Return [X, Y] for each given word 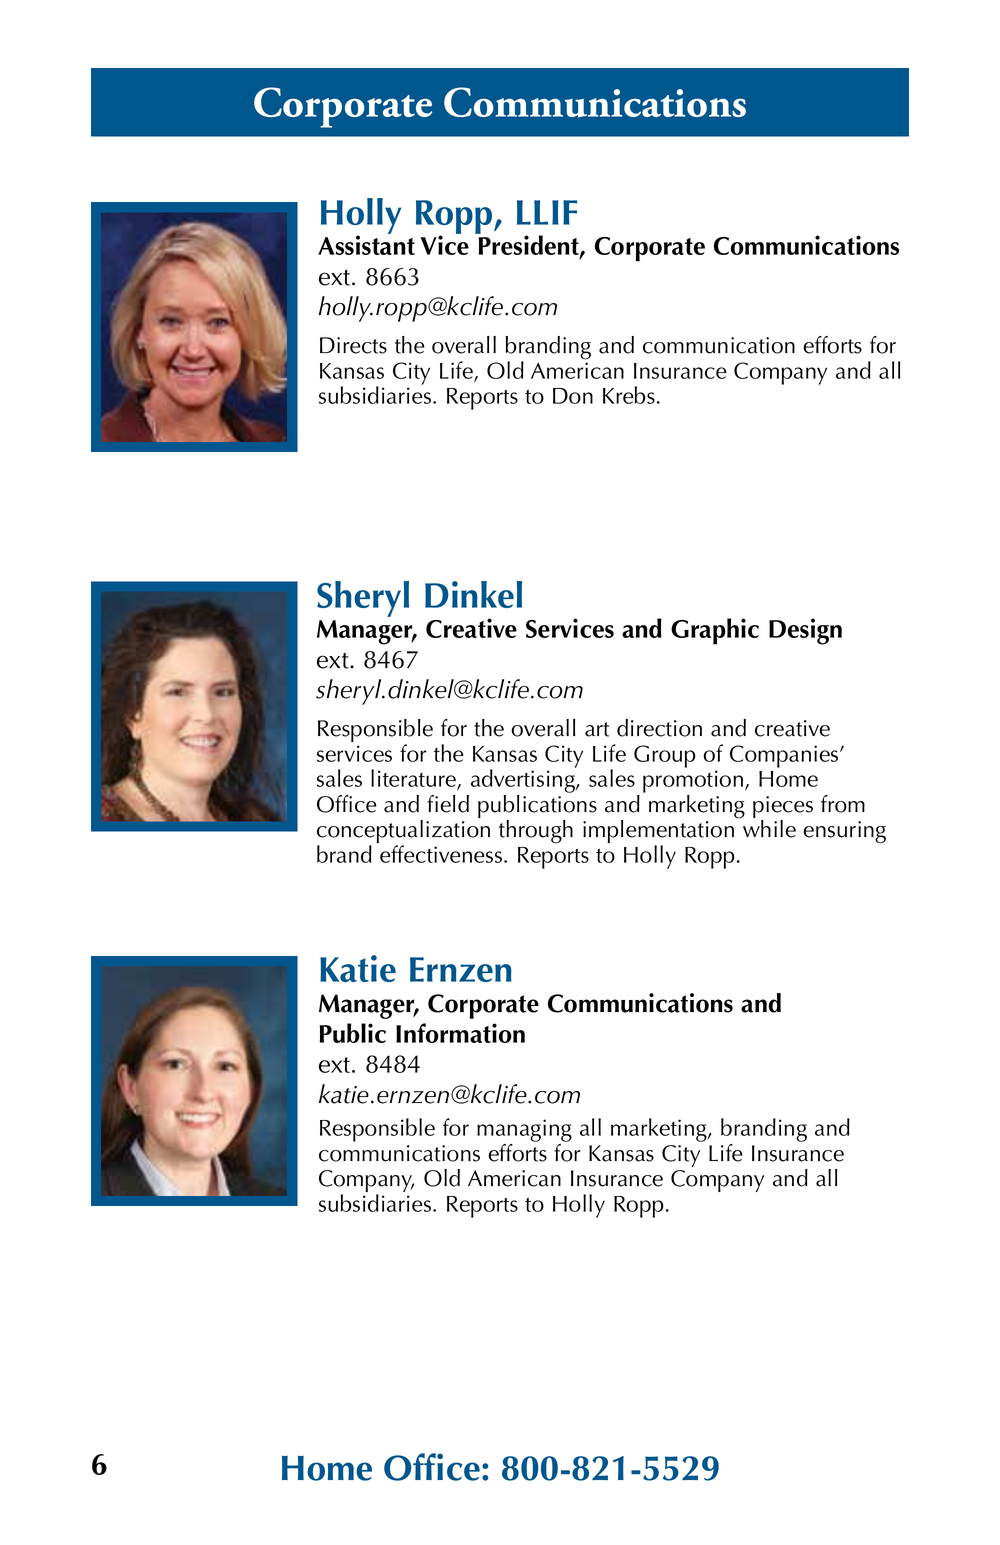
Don [573, 396]
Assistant [366, 245]
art [597, 729]
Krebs [629, 395]
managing [524, 1132]
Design [805, 631]
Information [460, 1033]
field [448, 804]
